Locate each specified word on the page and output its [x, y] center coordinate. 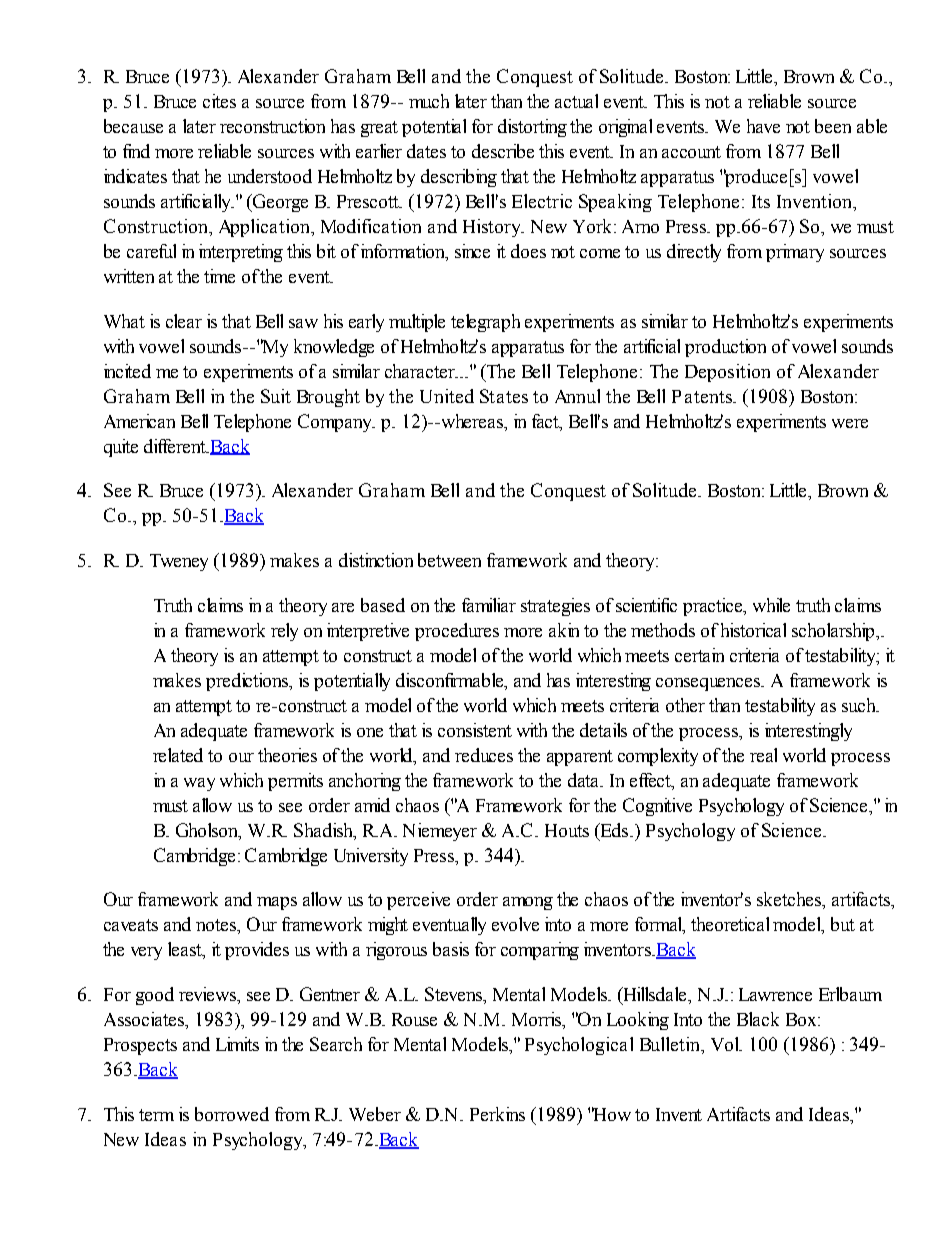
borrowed [232, 1114]
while [771, 605]
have [763, 126]
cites [219, 101]
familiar [489, 605]
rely [284, 632]
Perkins [497, 1114]
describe [503, 151]
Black [758, 1019]
